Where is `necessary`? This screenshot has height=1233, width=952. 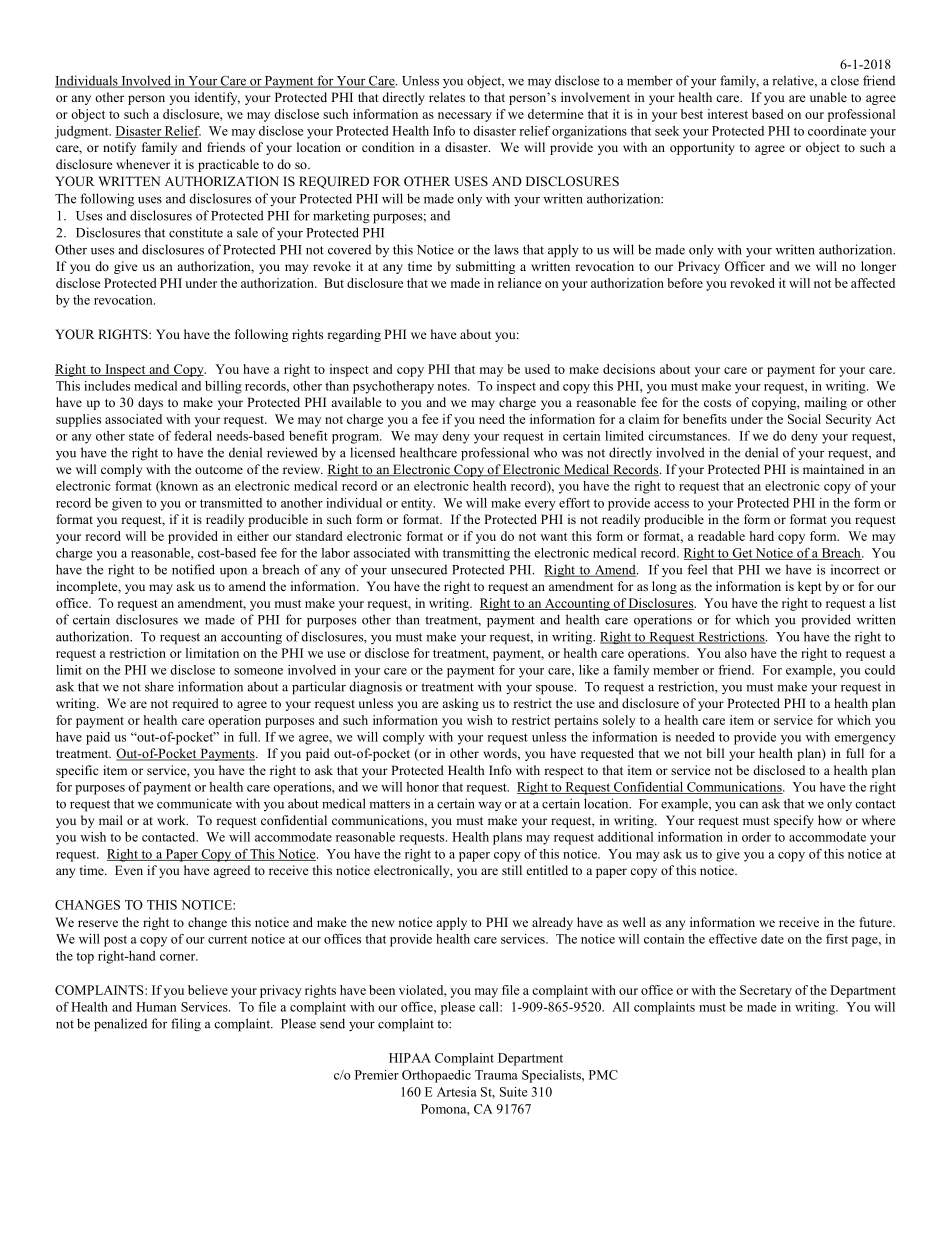
necessary is located at coordinates (465, 117).
